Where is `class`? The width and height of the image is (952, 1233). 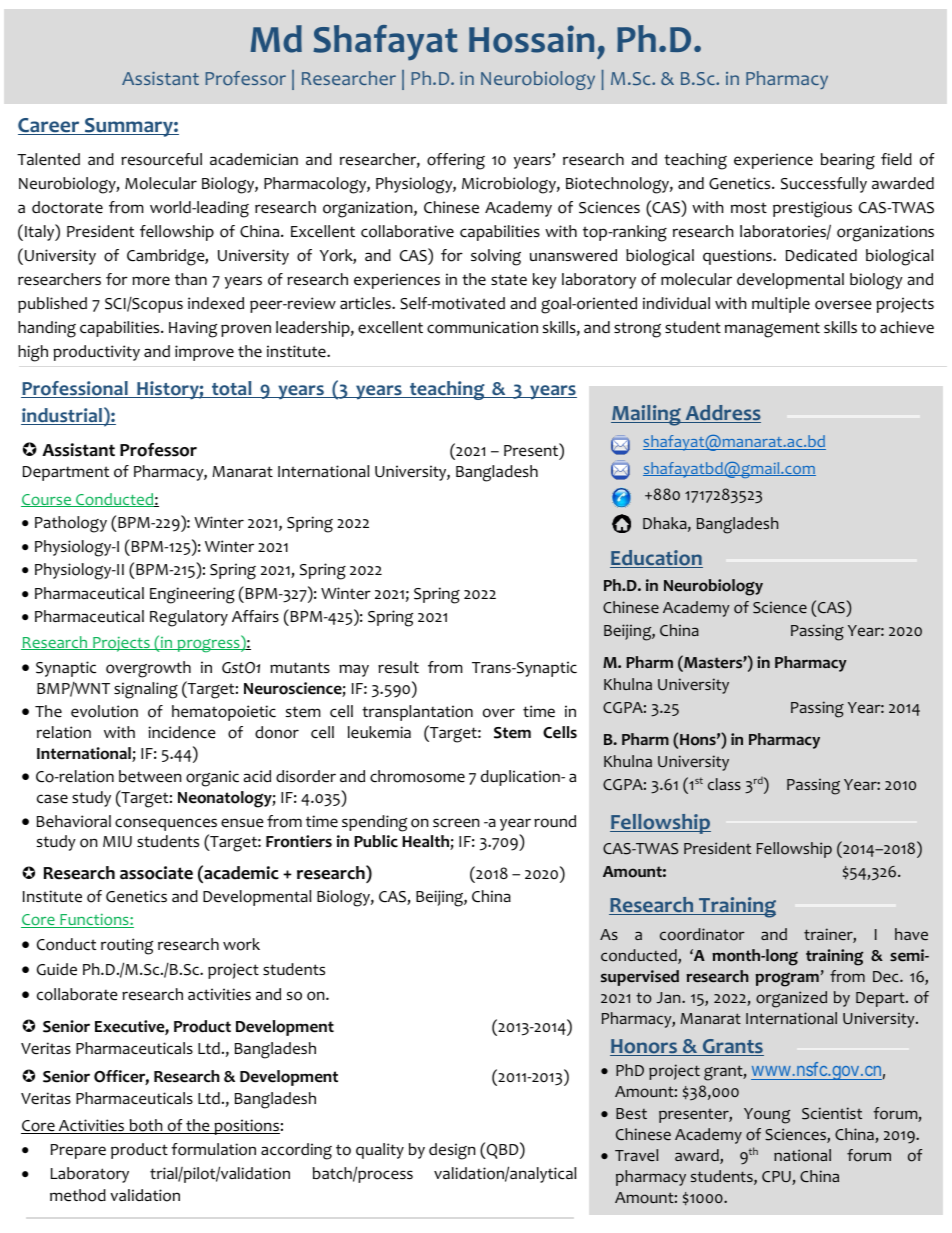
class is located at coordinates (724, 784).
